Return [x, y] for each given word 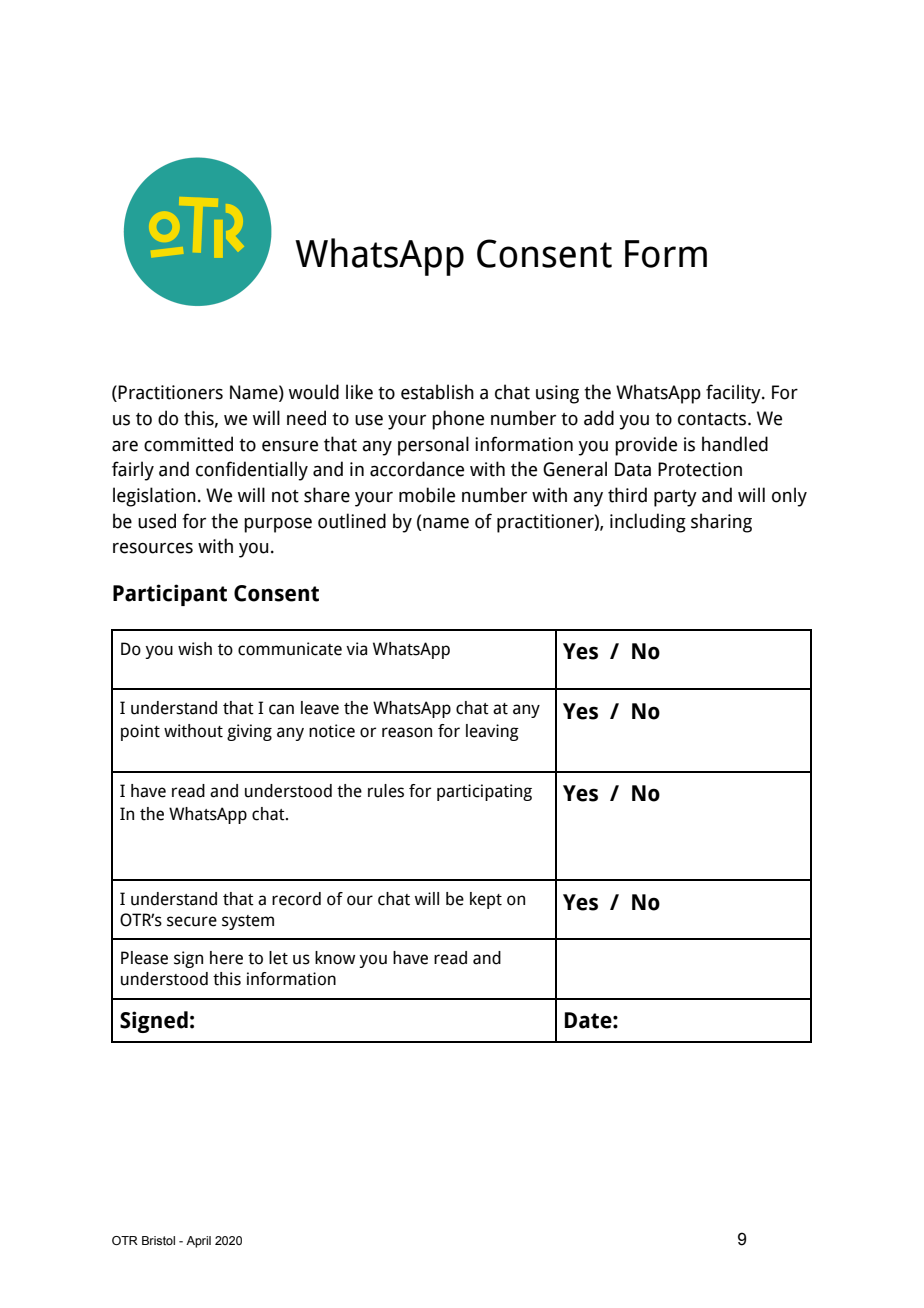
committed [188, 444]
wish [195, 649]
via [356, 649]
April [198, 1242]
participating [484, 792]
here [226, 958]
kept [486, 900]
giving [249, 732]
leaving [492, 732]
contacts [713, 419]
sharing [721, 523]
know [335, 958]
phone [458, 420]
